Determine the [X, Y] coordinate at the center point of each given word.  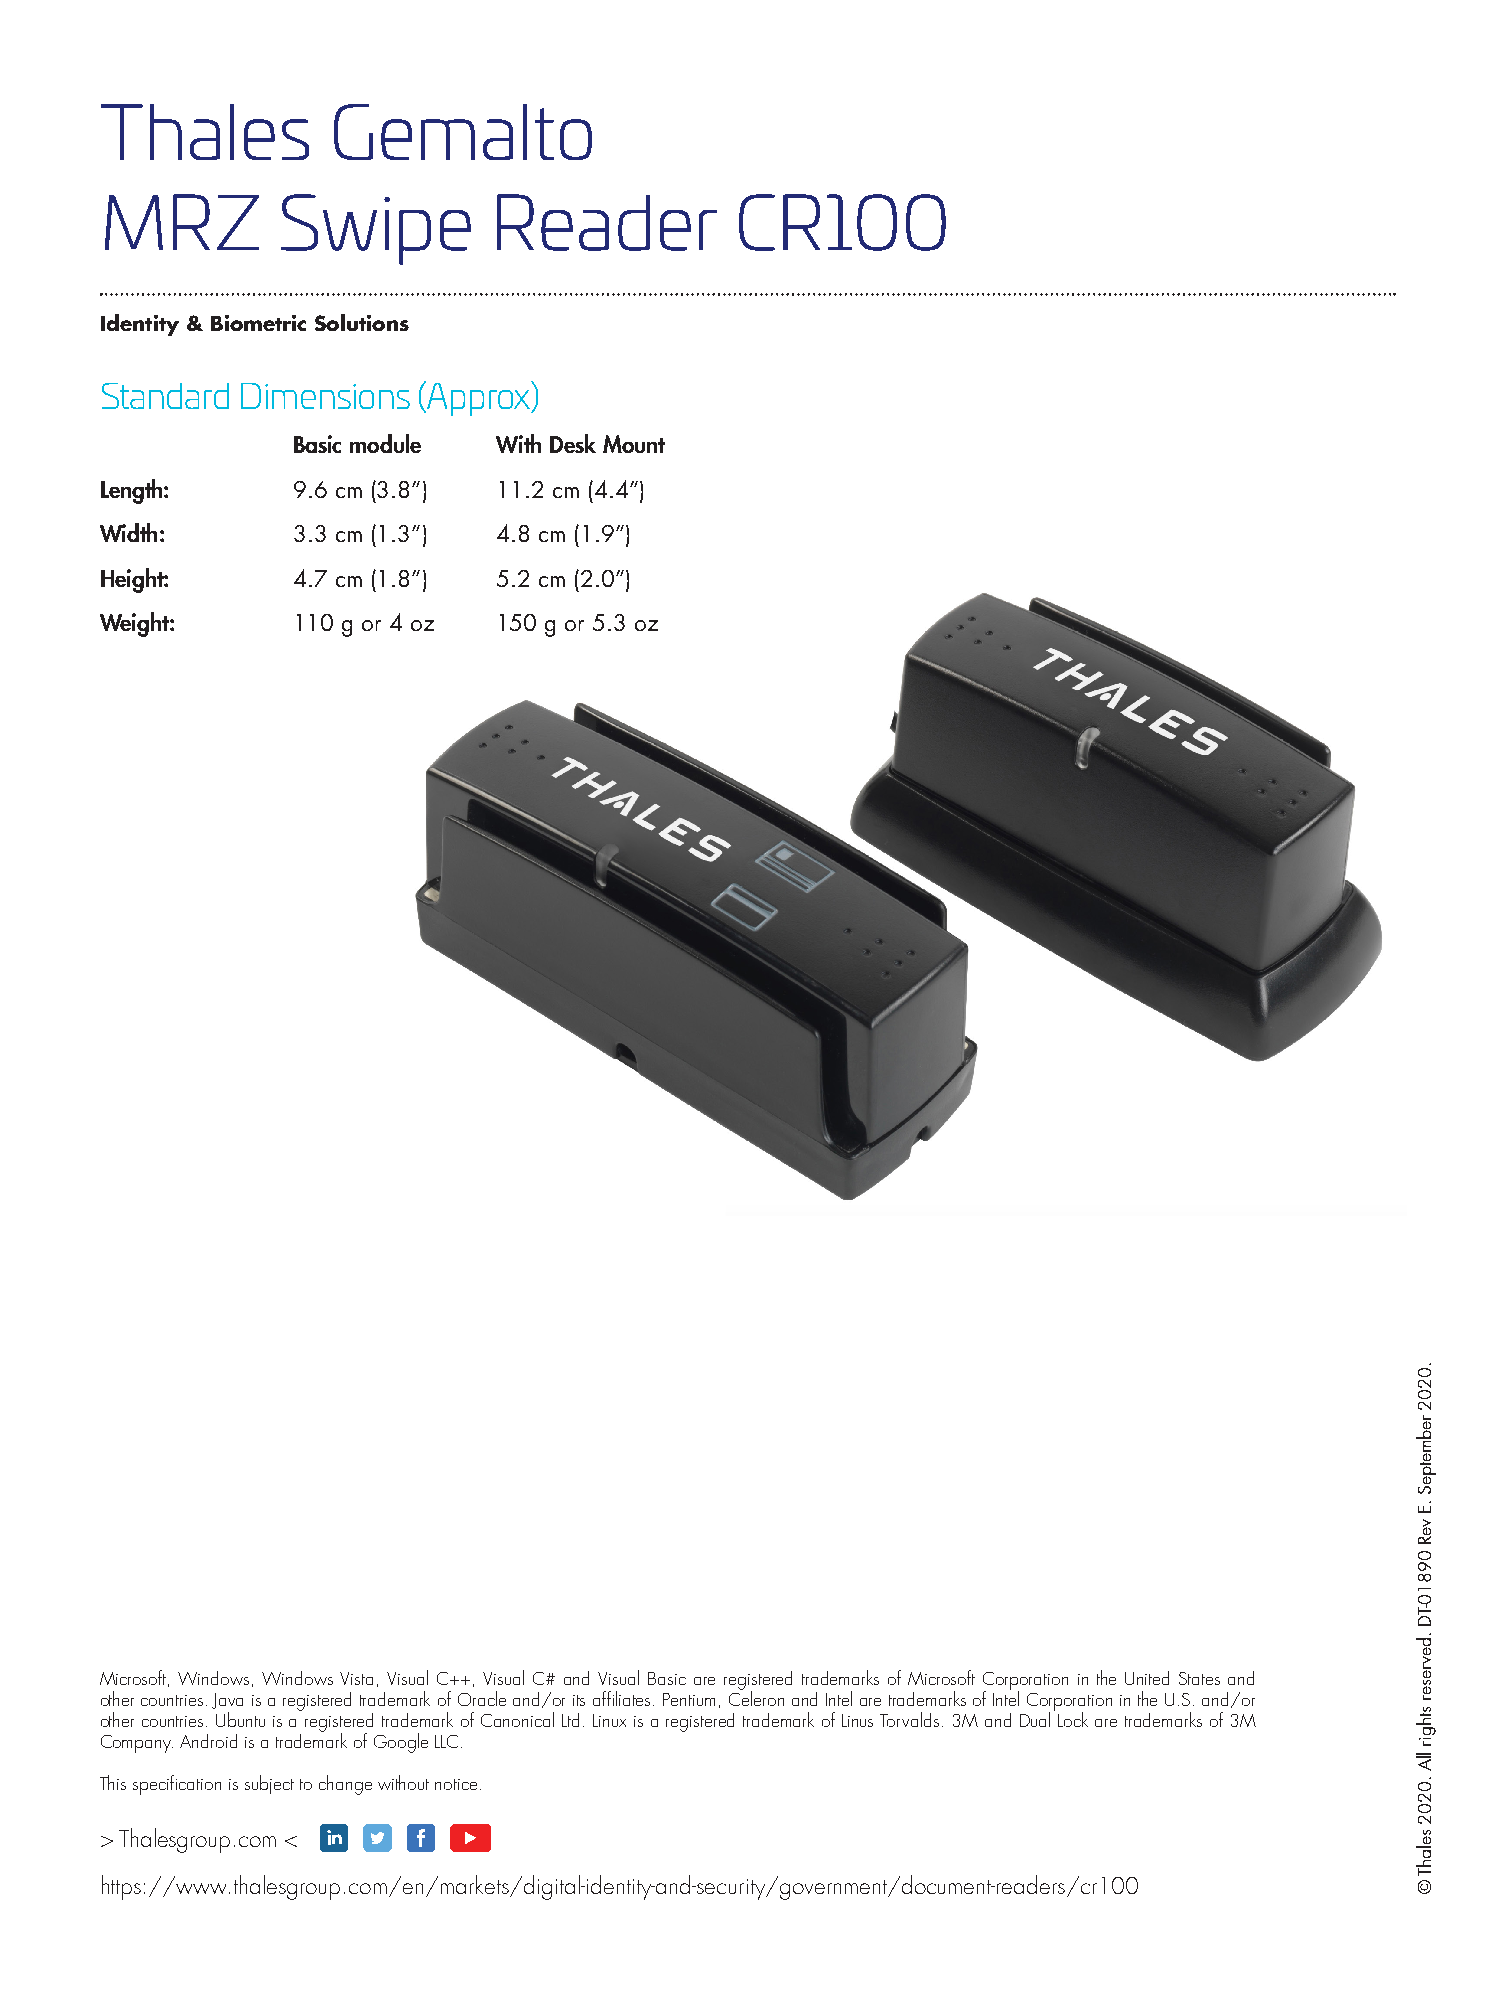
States [1199, 1678]
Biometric [258, 323]
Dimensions [325, 396]
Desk [573, 443]
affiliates [623, 1698]
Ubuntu [240, 1719]
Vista [356, 1678]
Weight [135, 624]
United [1147, 1678]
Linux [609, 1720]
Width [128, 532]
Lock [1073, 1719]
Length [133, 491]
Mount [634, 444]
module [385, 443]
